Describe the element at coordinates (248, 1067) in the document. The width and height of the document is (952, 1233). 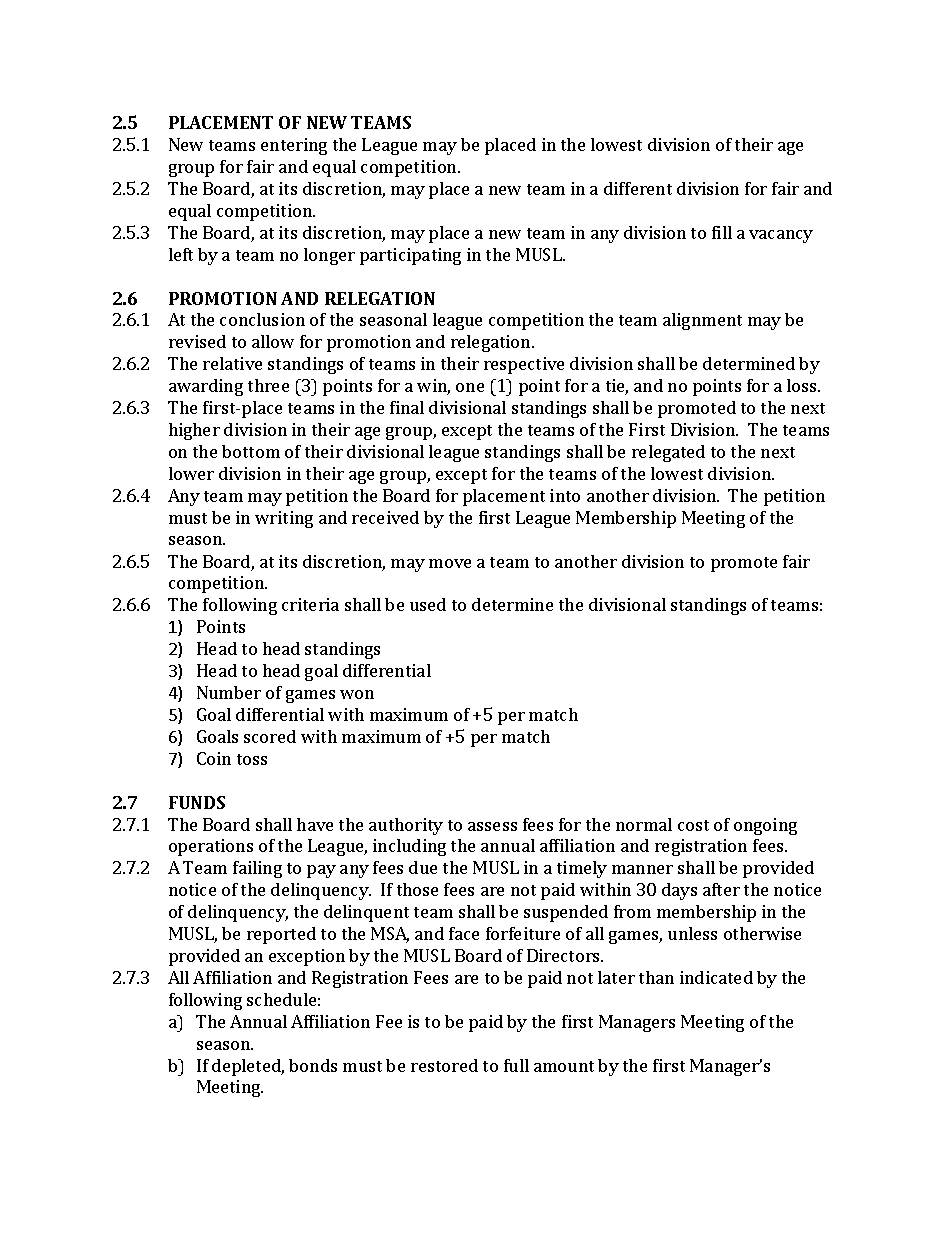
I see `depleted` at that location.
